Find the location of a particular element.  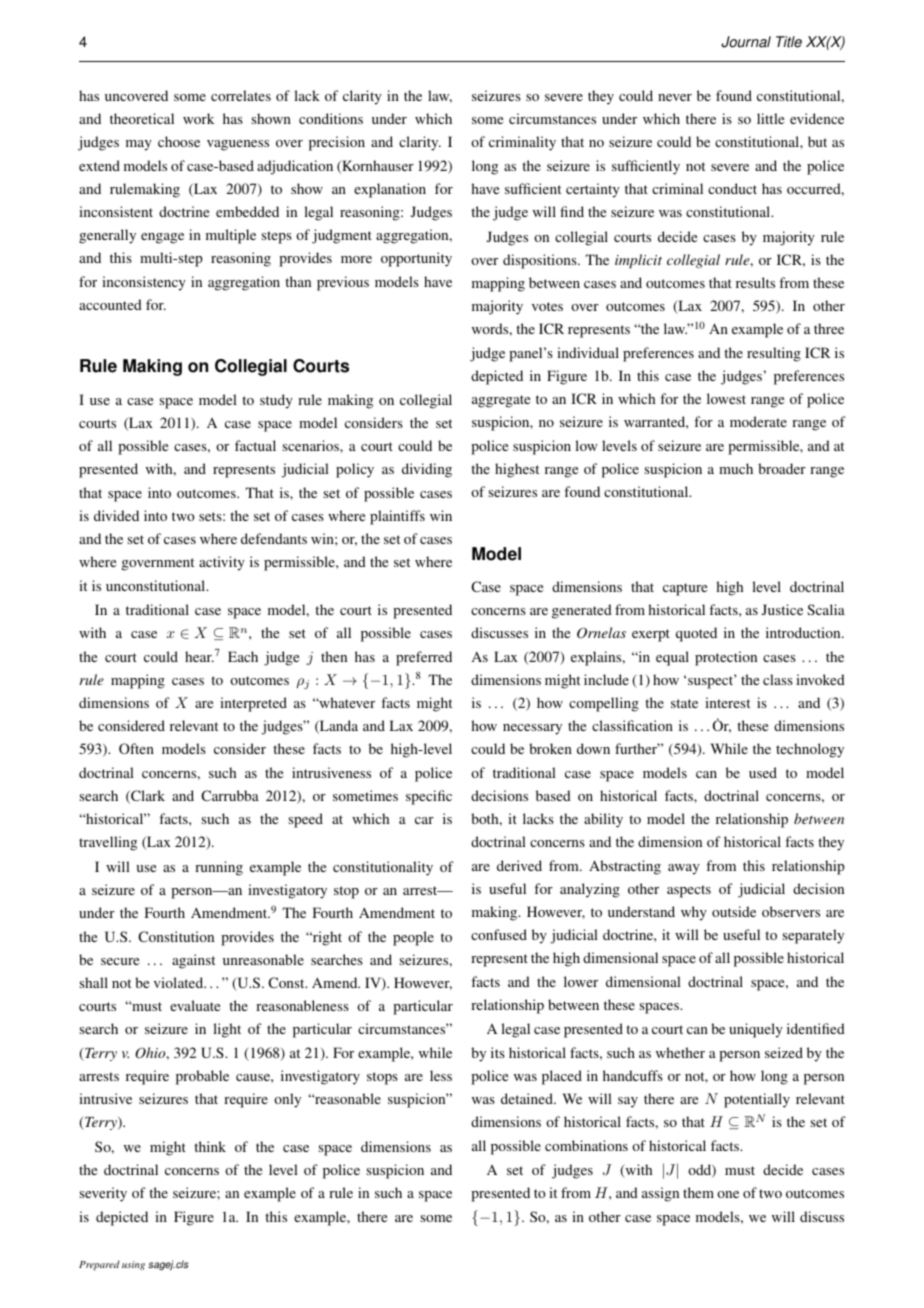

Journal is located at coordinates (746, 42).
